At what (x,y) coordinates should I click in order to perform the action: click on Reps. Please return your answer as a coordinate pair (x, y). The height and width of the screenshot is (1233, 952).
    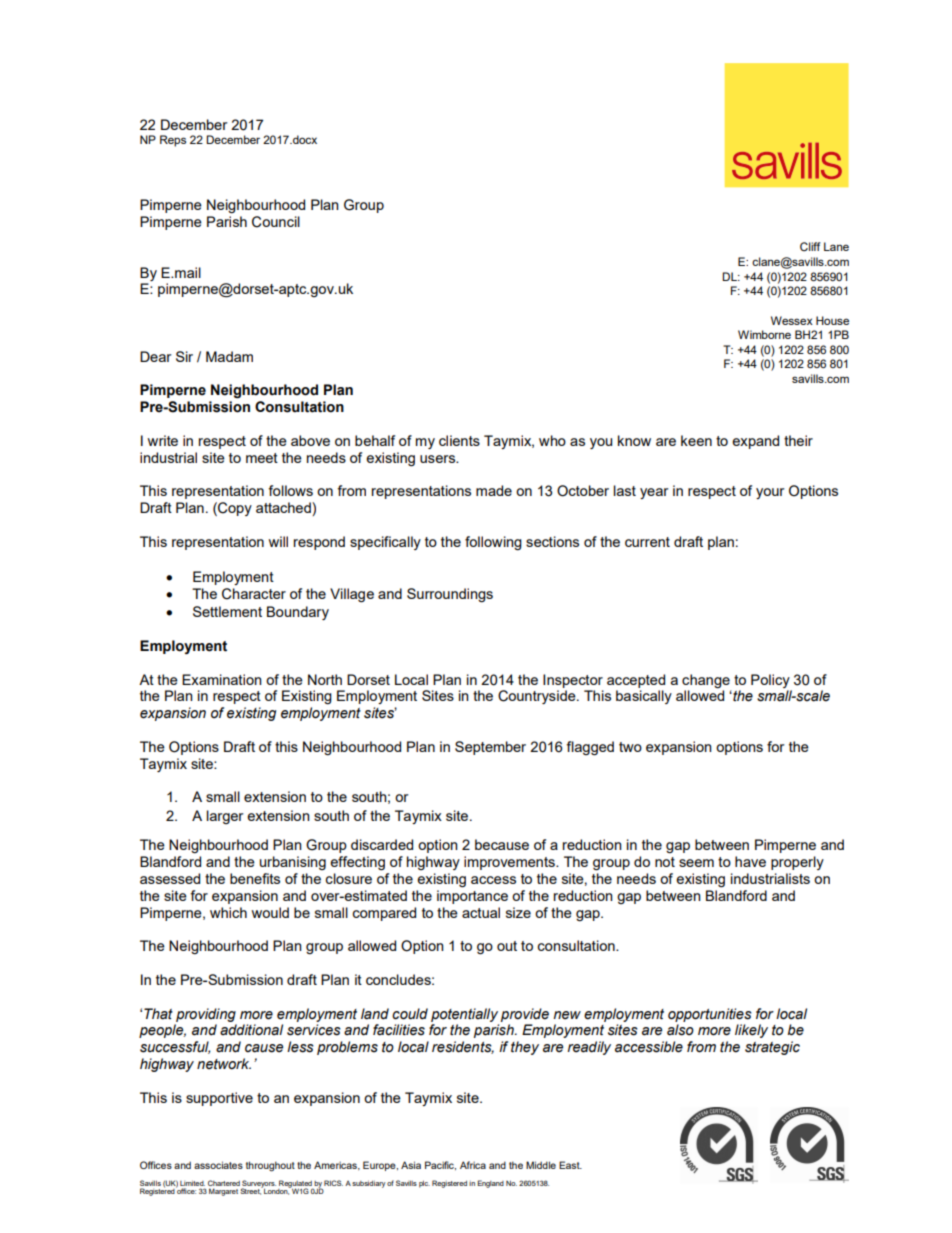
    Looking at the image, I should click on (173, 141).
